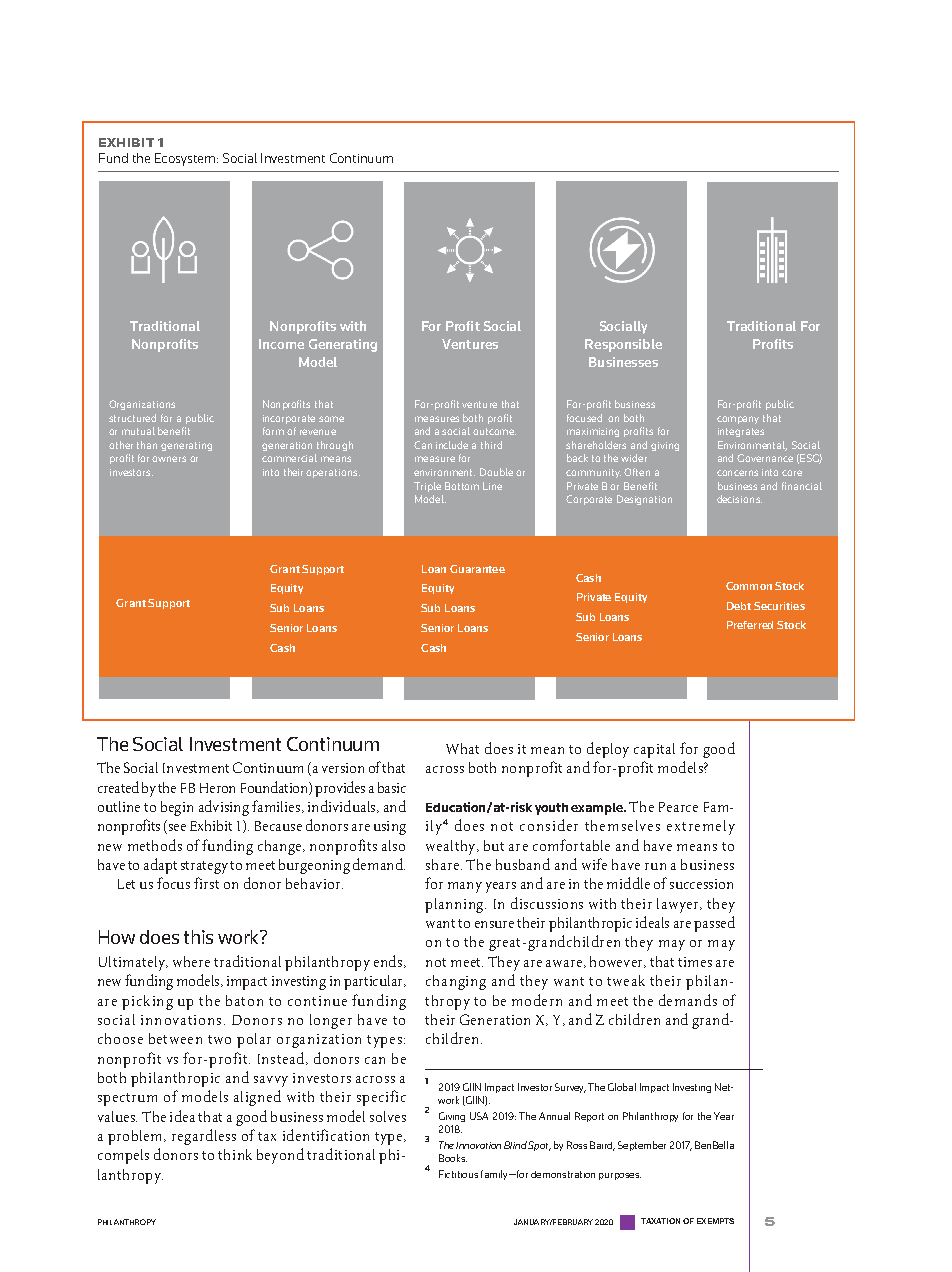  I want to click on Ecosystem, so click(185, 159).
